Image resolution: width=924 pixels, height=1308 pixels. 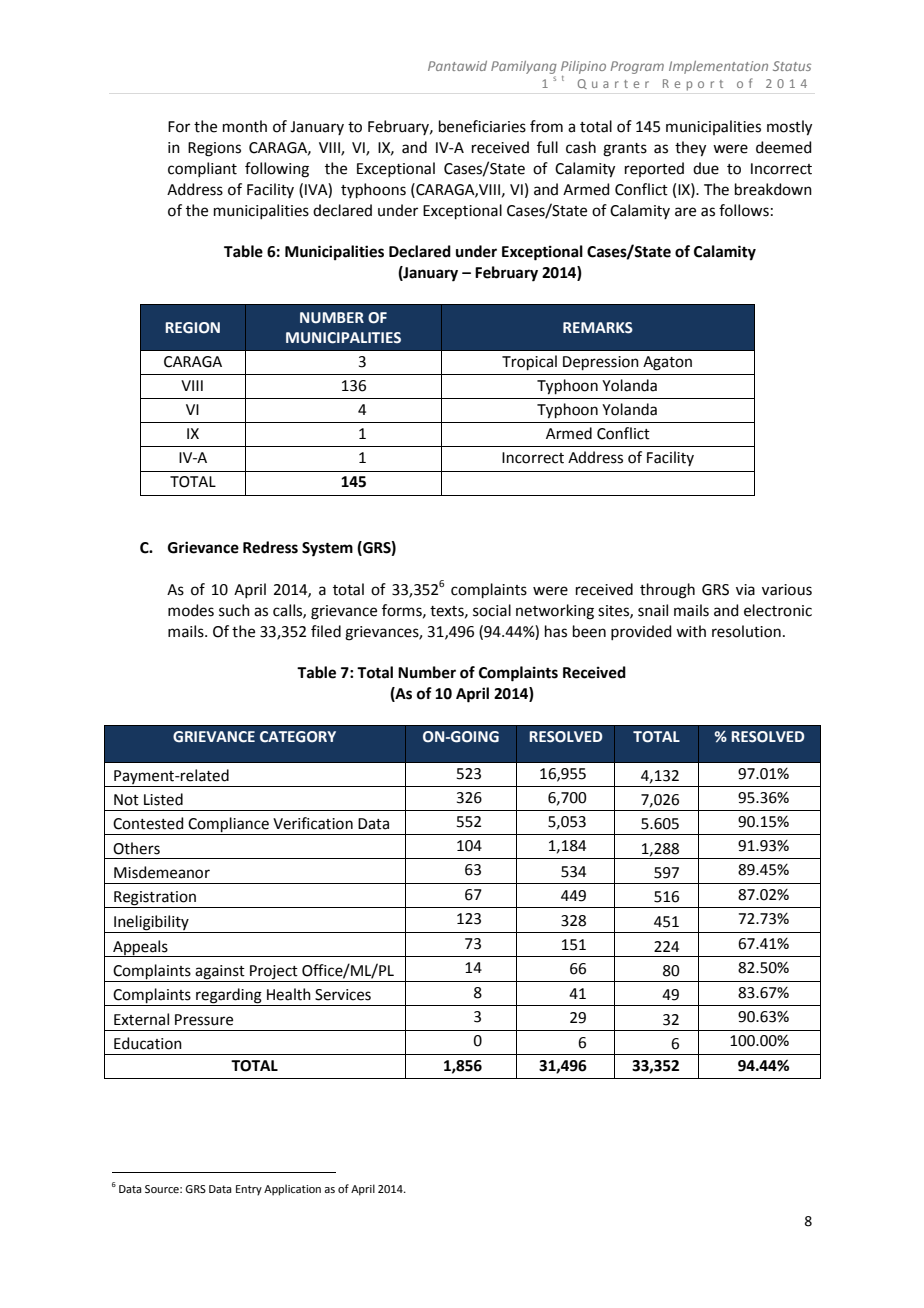 I want to click on modes, so click(x=191, y=610).
